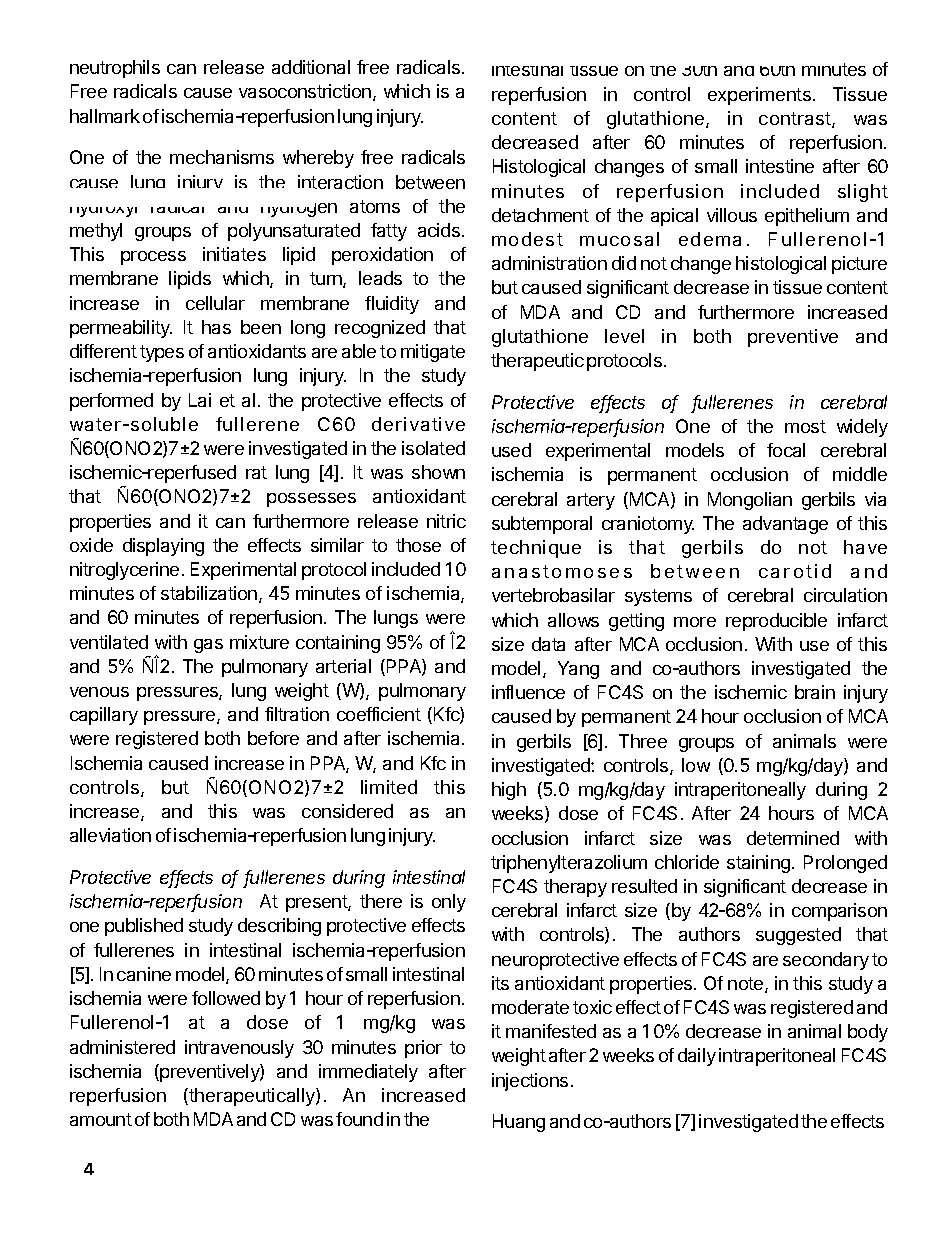  Describe the element at coordinates (759, 96) in the screenshot. I see `experiments` at that location.
